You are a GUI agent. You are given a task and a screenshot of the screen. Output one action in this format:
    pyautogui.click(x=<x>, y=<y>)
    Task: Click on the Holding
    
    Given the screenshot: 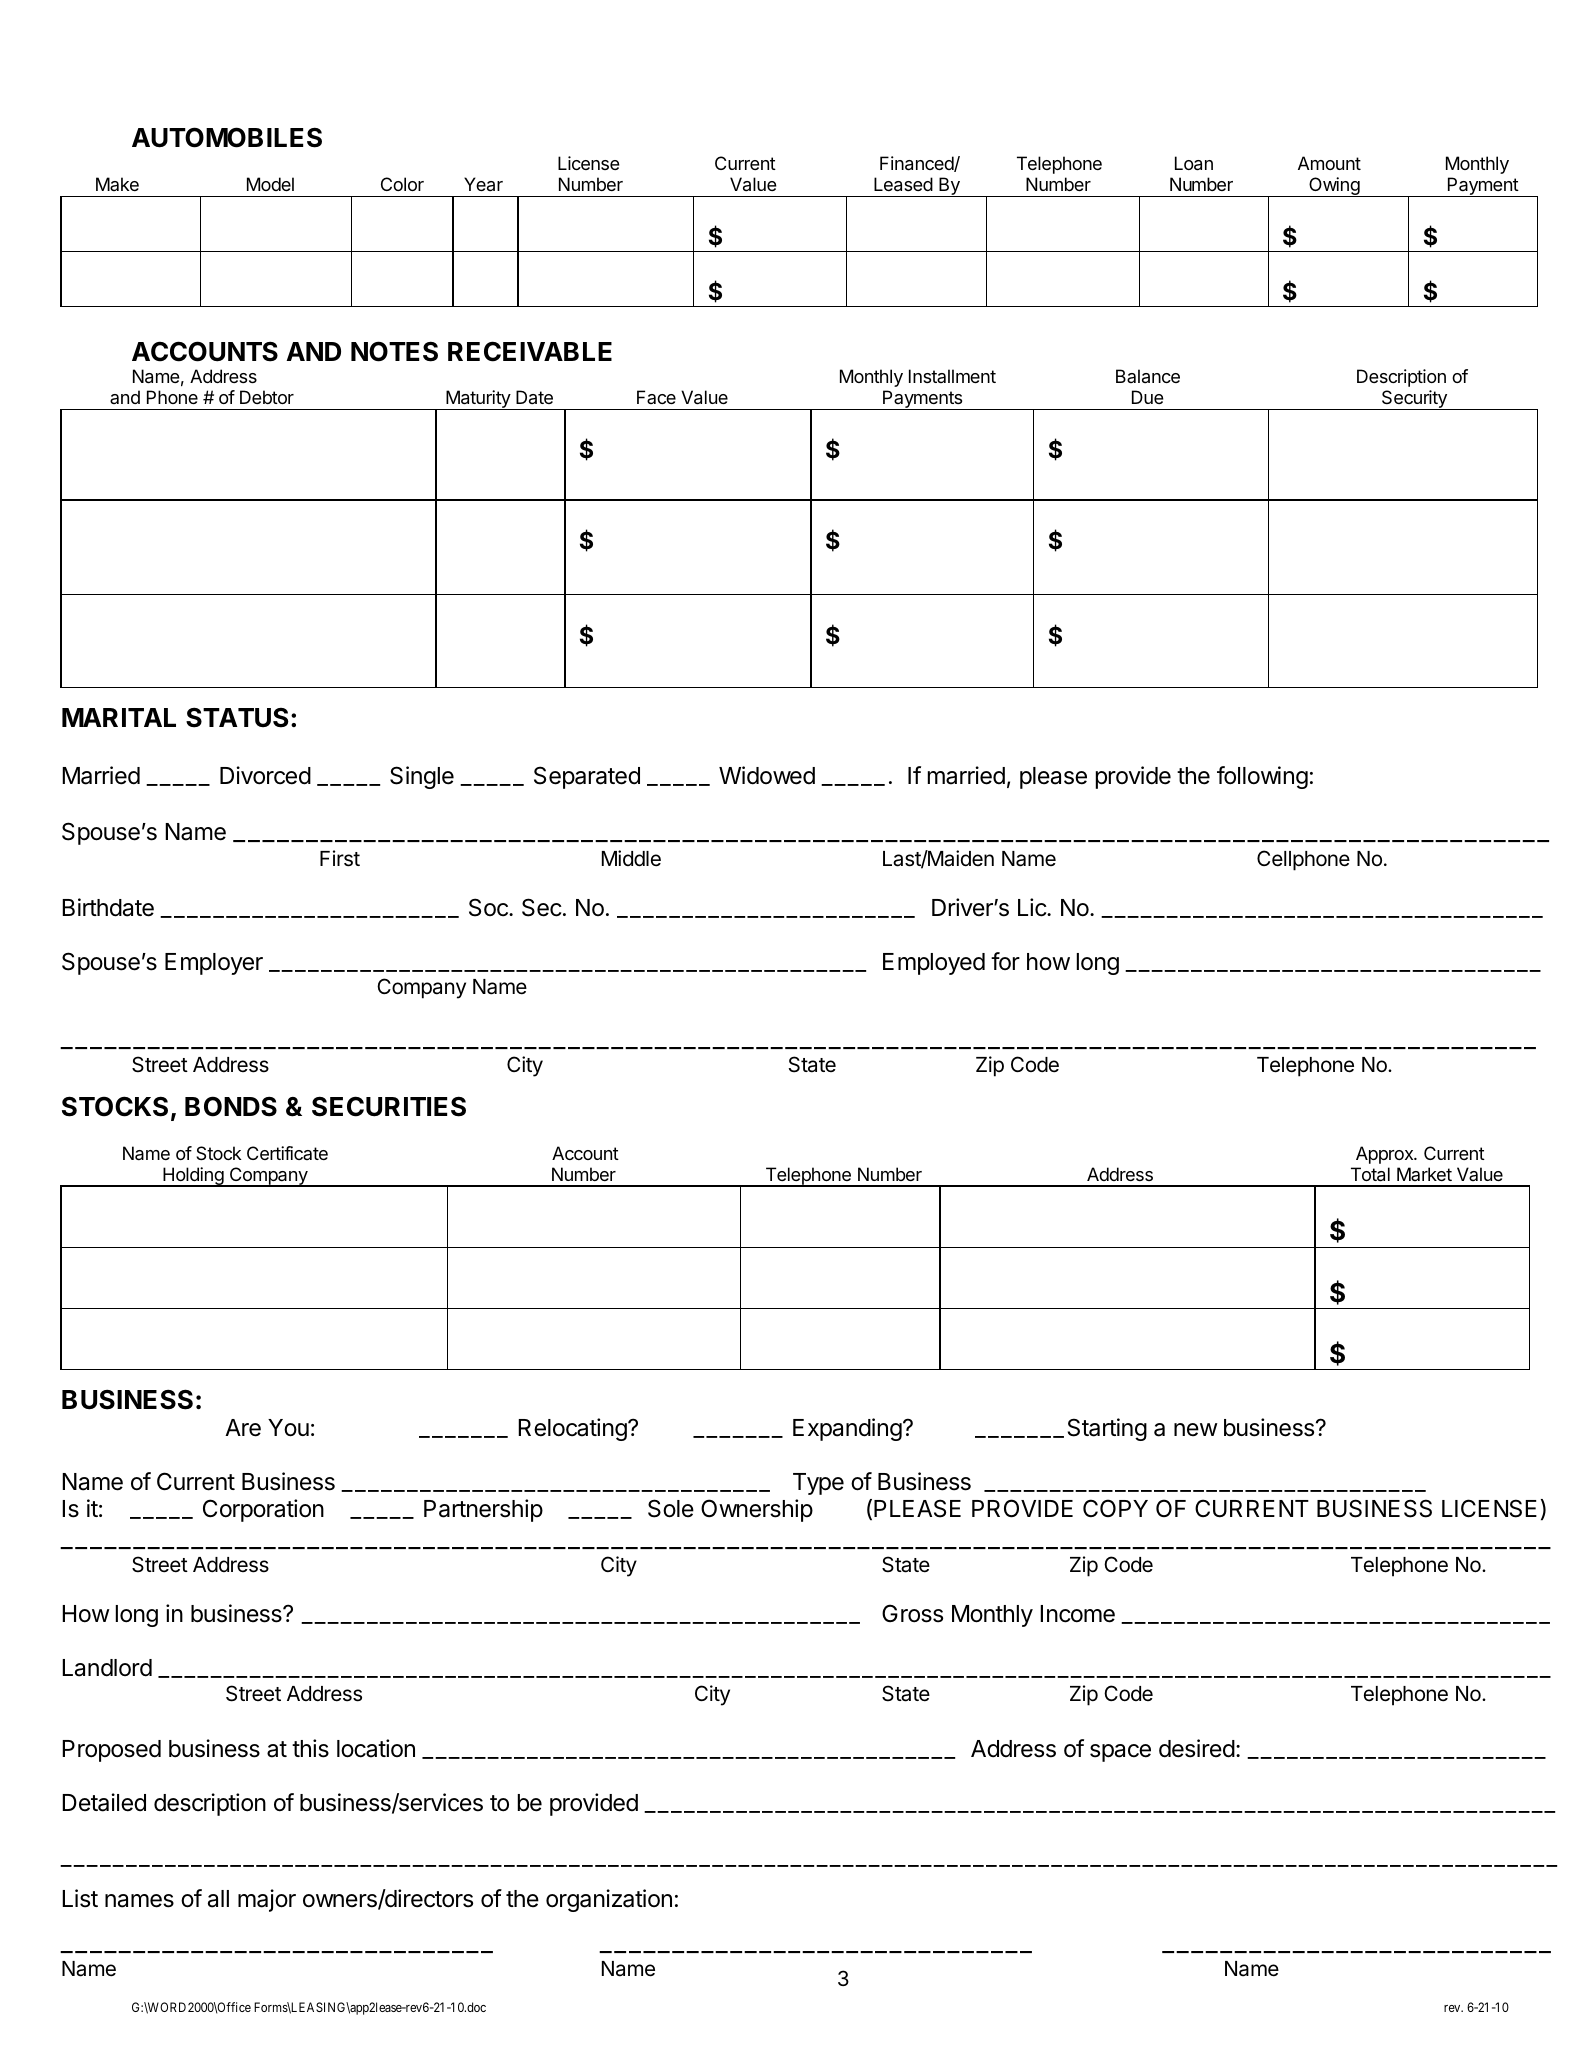 What is the action you would take?
    pyautogui.click(x=193, y=1177)
